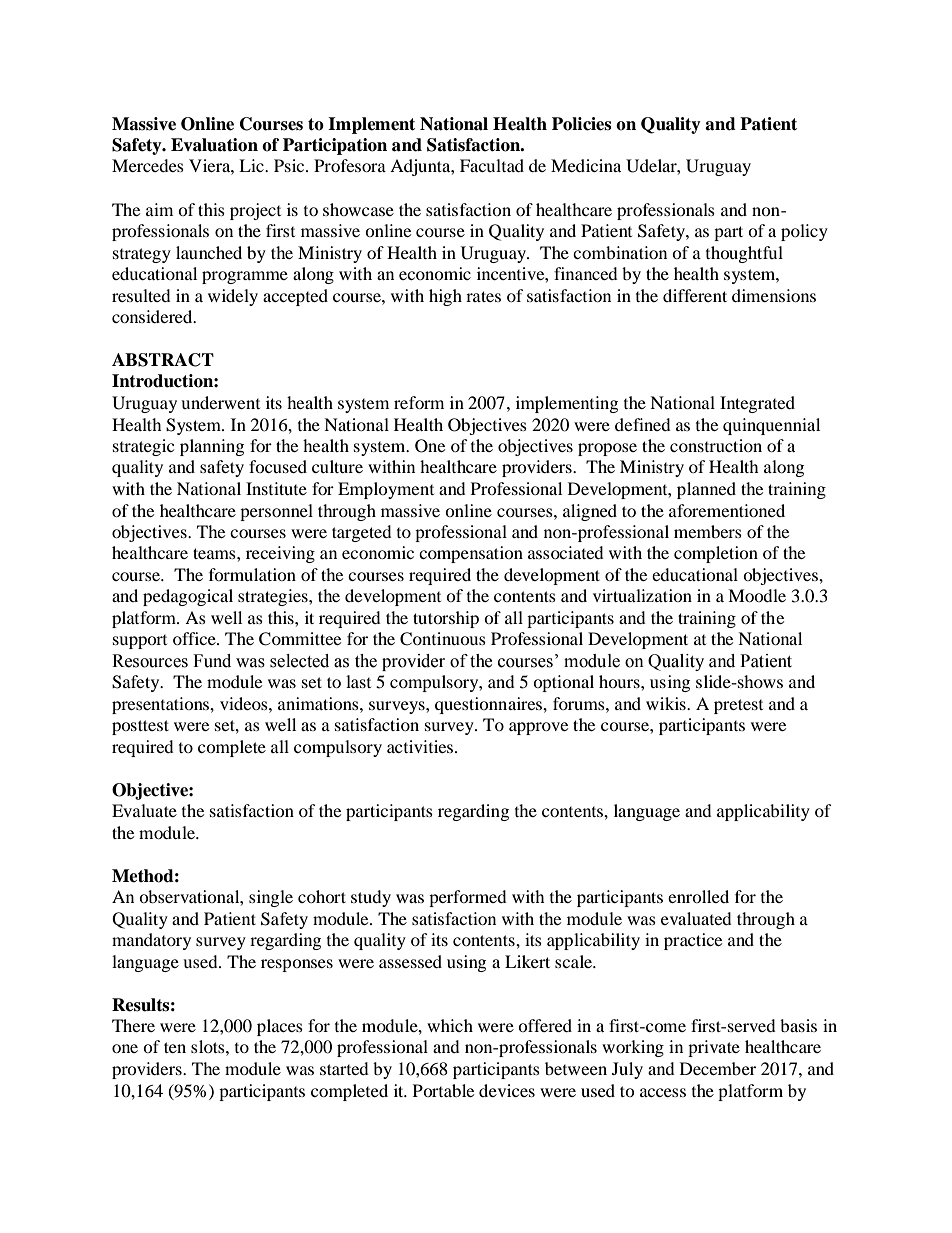 This screenshot has height=1233, width=952. What do you see at coordinates (667, 703) in the screenshot?
I see `wikis` at bounding box center [667, 703].
